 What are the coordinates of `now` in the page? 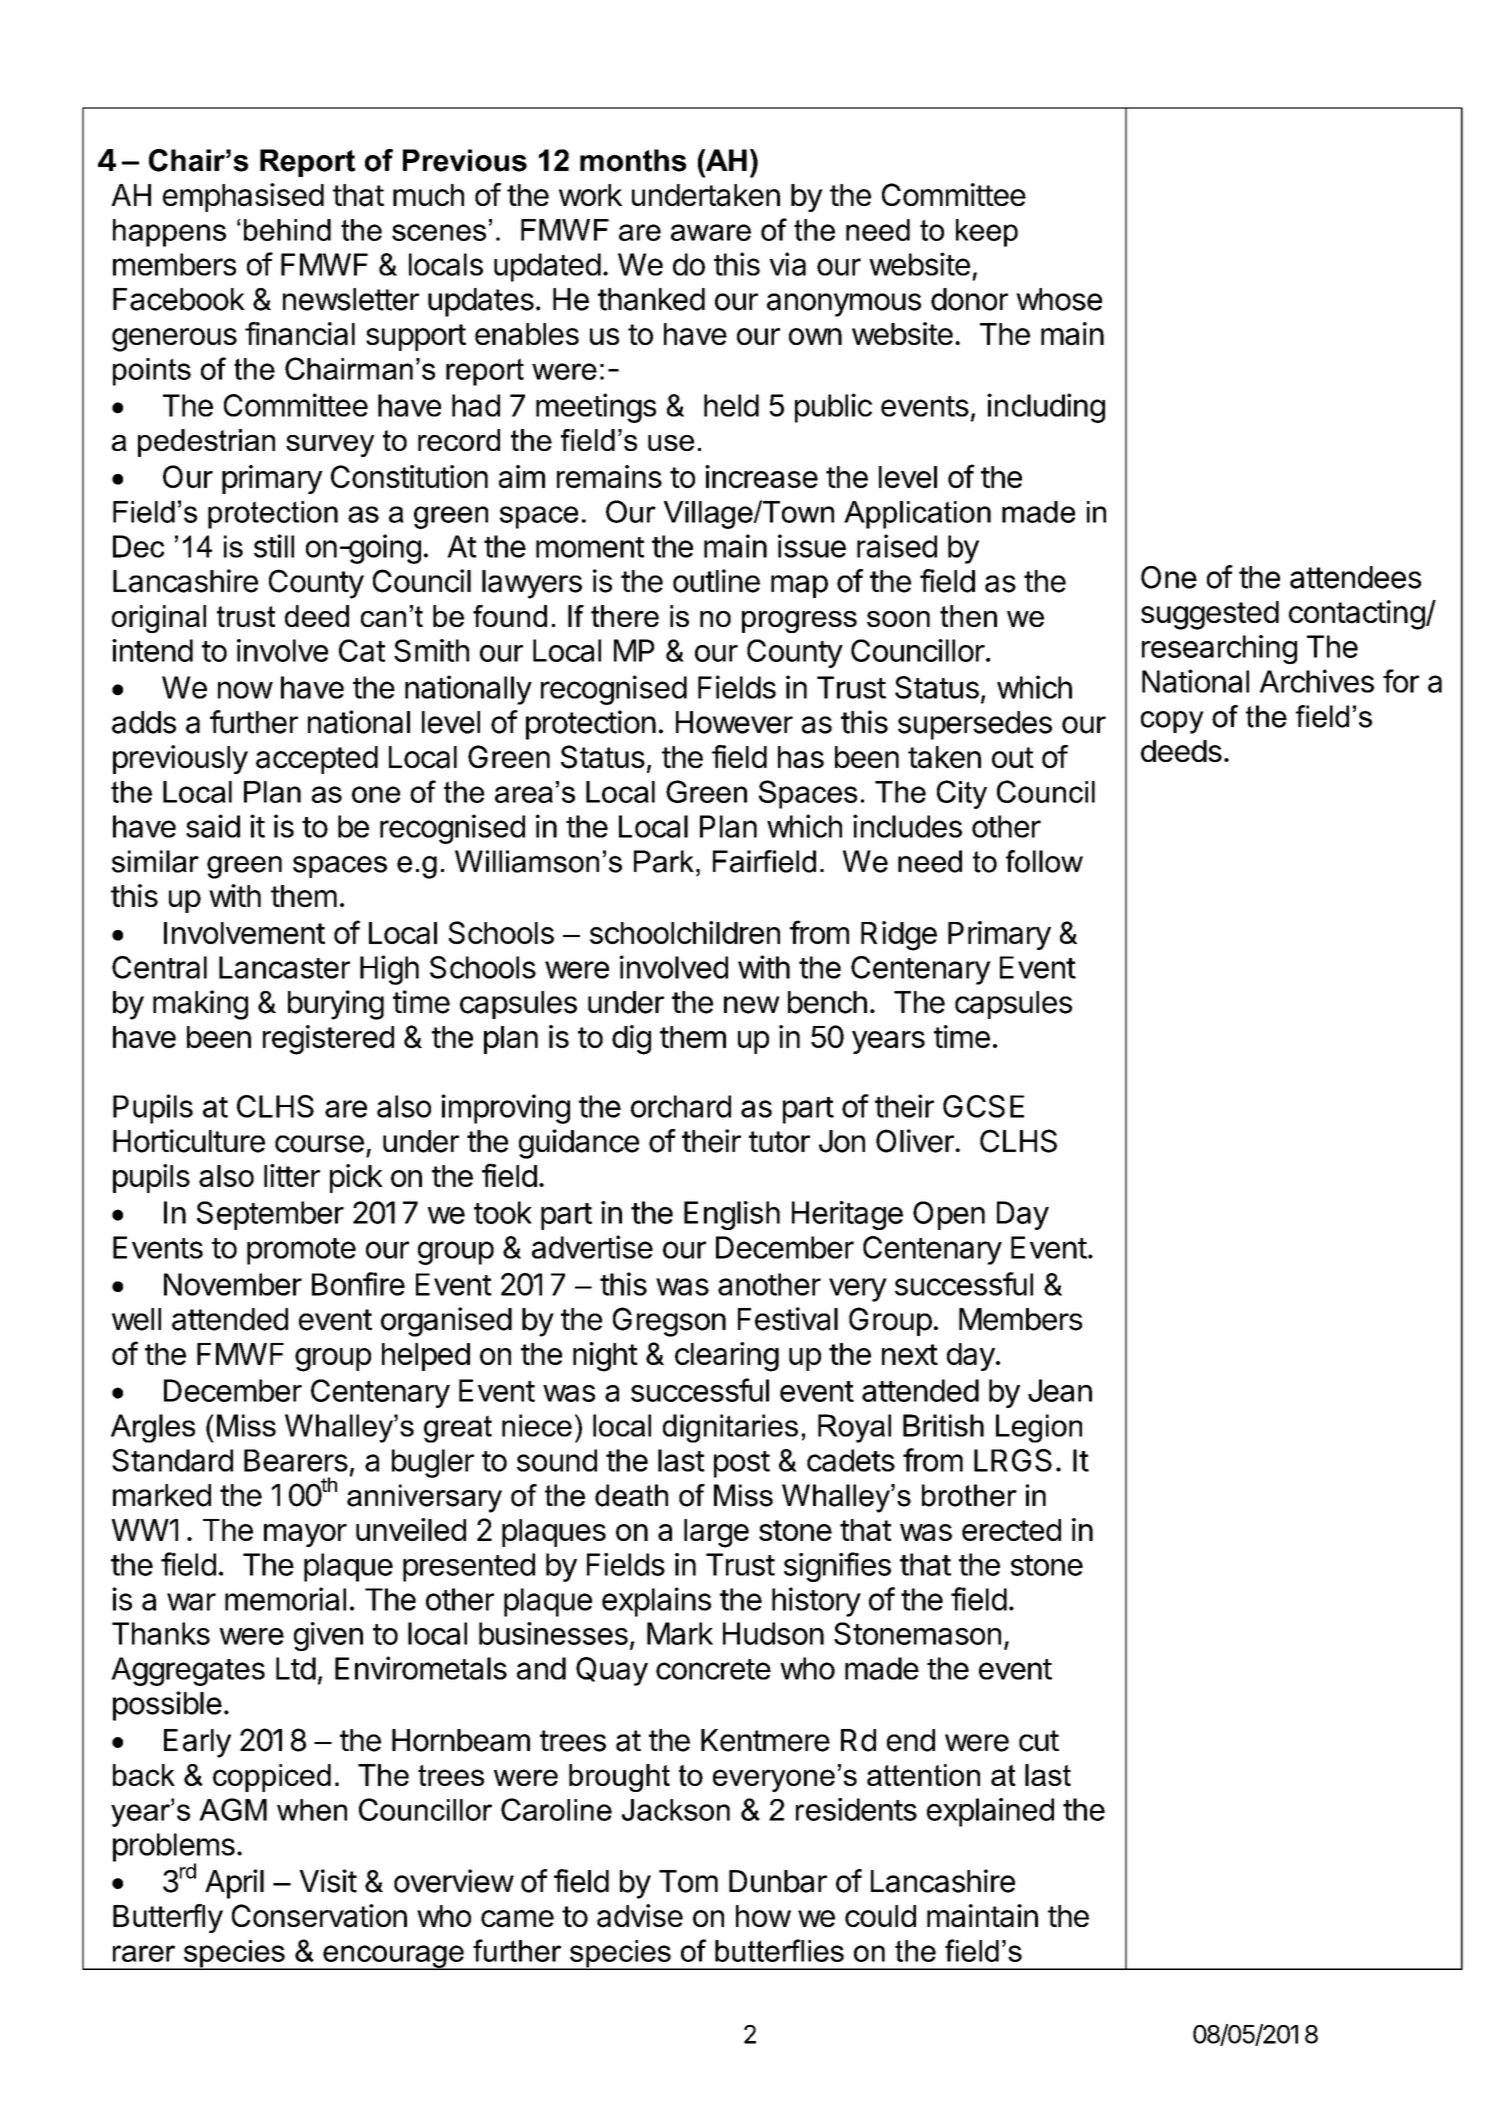 It's located at (245, 690).
